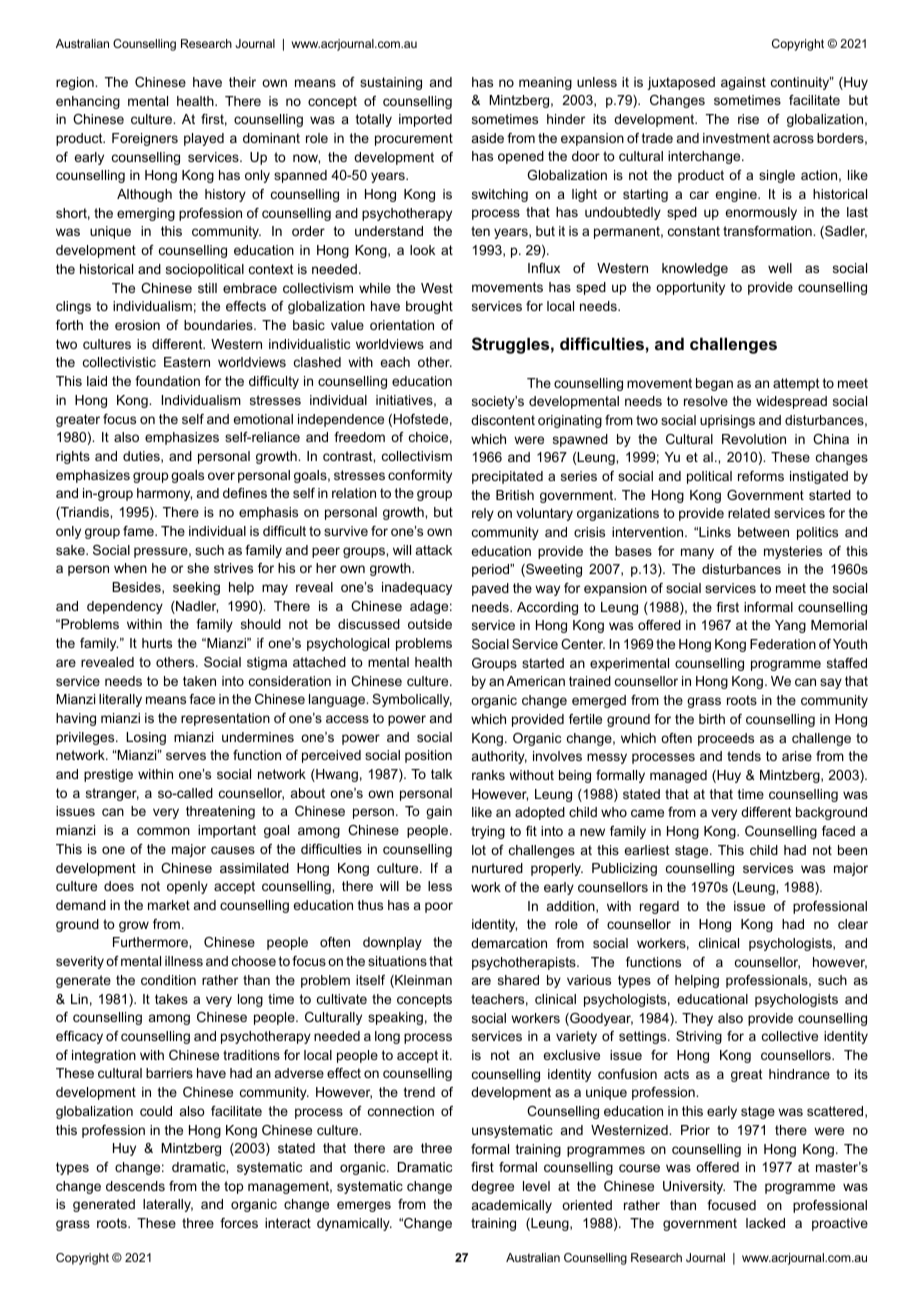  I want to click on outside, so click(430, 624).
